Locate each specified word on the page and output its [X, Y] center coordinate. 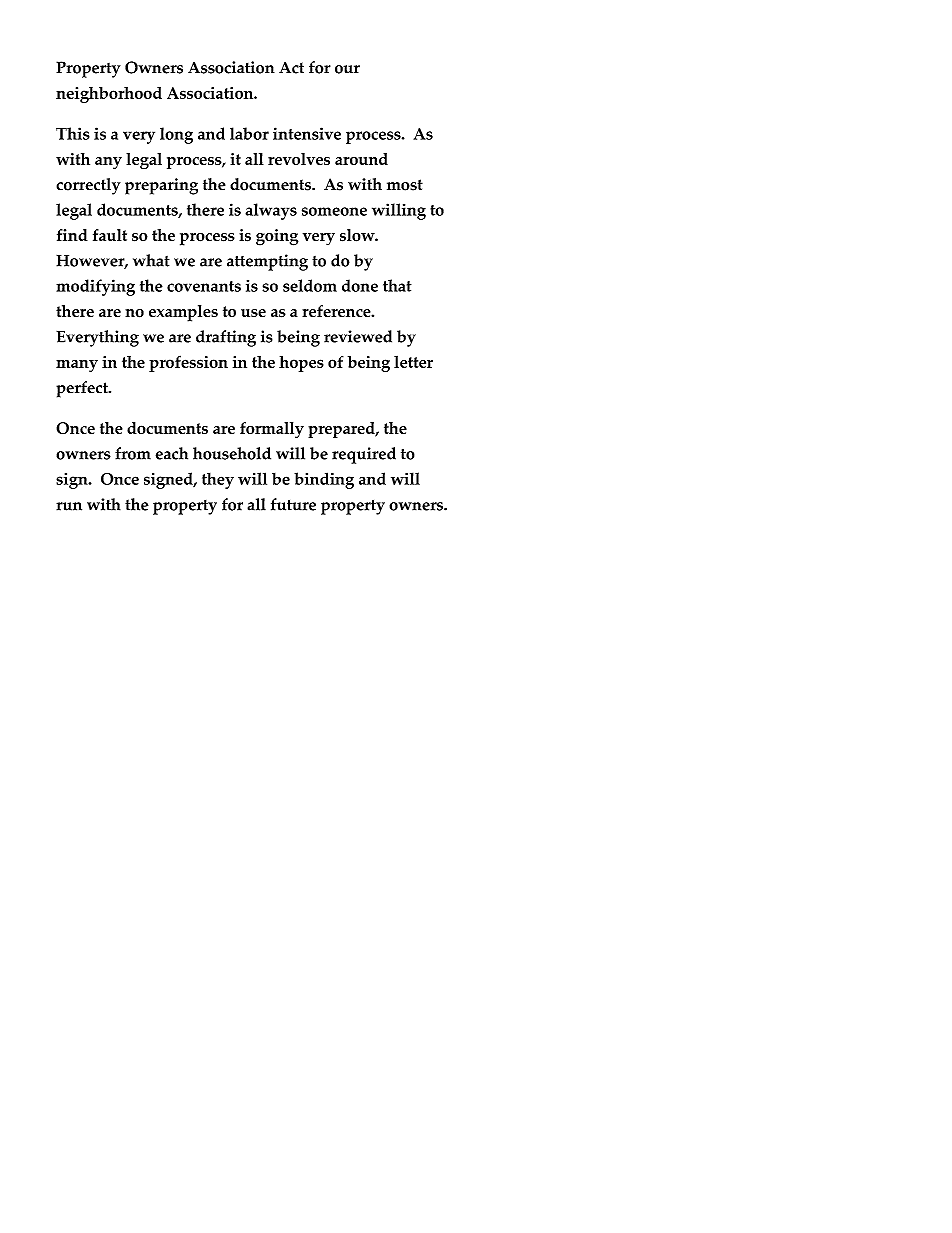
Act [291, 68]
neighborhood [109, 95]
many [77, 365]
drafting [226, 338]
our [347, 69]
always [271, 211]
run [69, 506]
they [218, 480]
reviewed [358, 336]
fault [110, 234]
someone [334, 211]
